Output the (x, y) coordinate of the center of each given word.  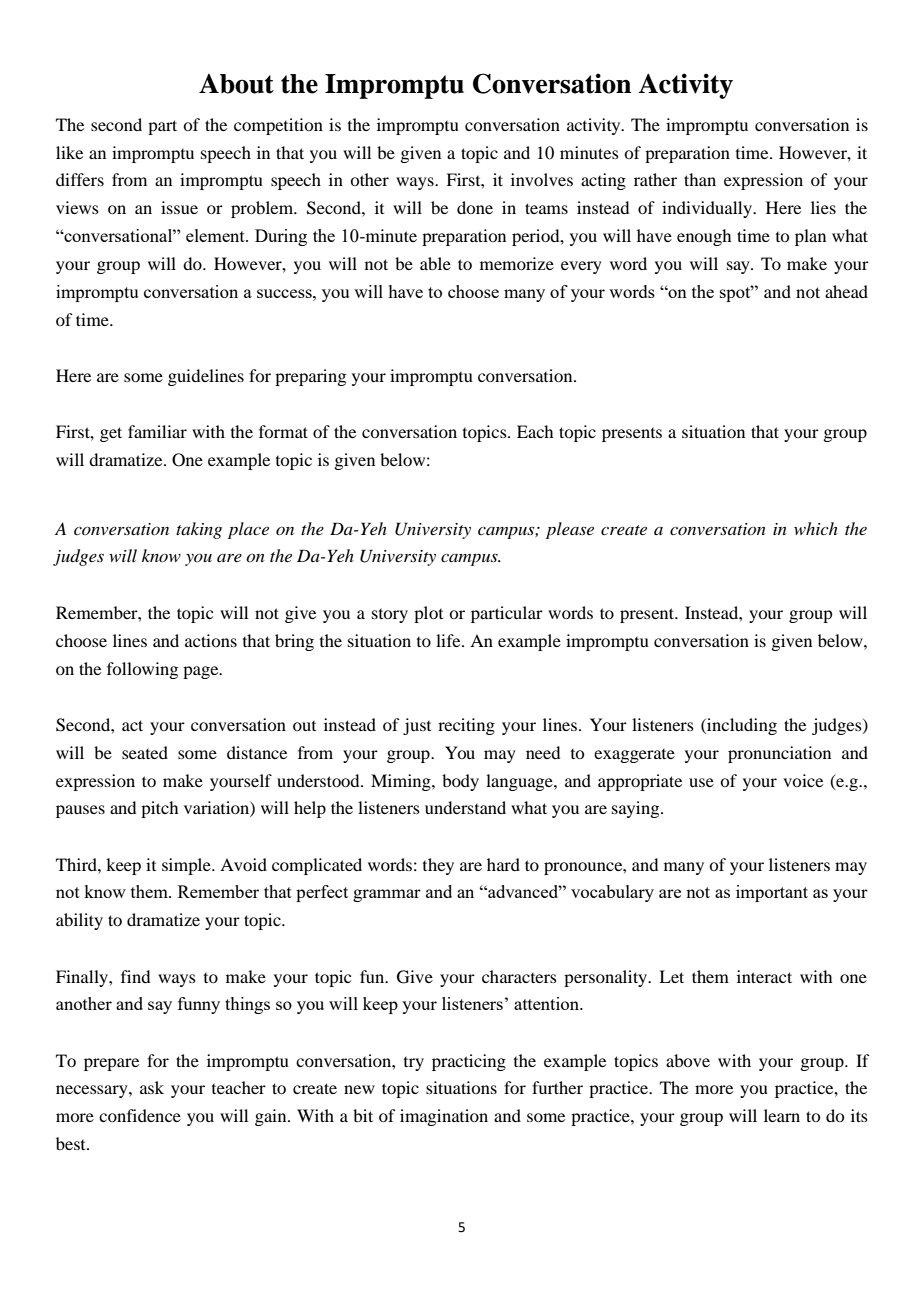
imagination (444, 1117)
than (700, 179)
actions (211, 640)
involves (542, 179)
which (816, 528)
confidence (140, 1115)
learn (782, 1115)
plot (428, 614)
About (236, 84)
